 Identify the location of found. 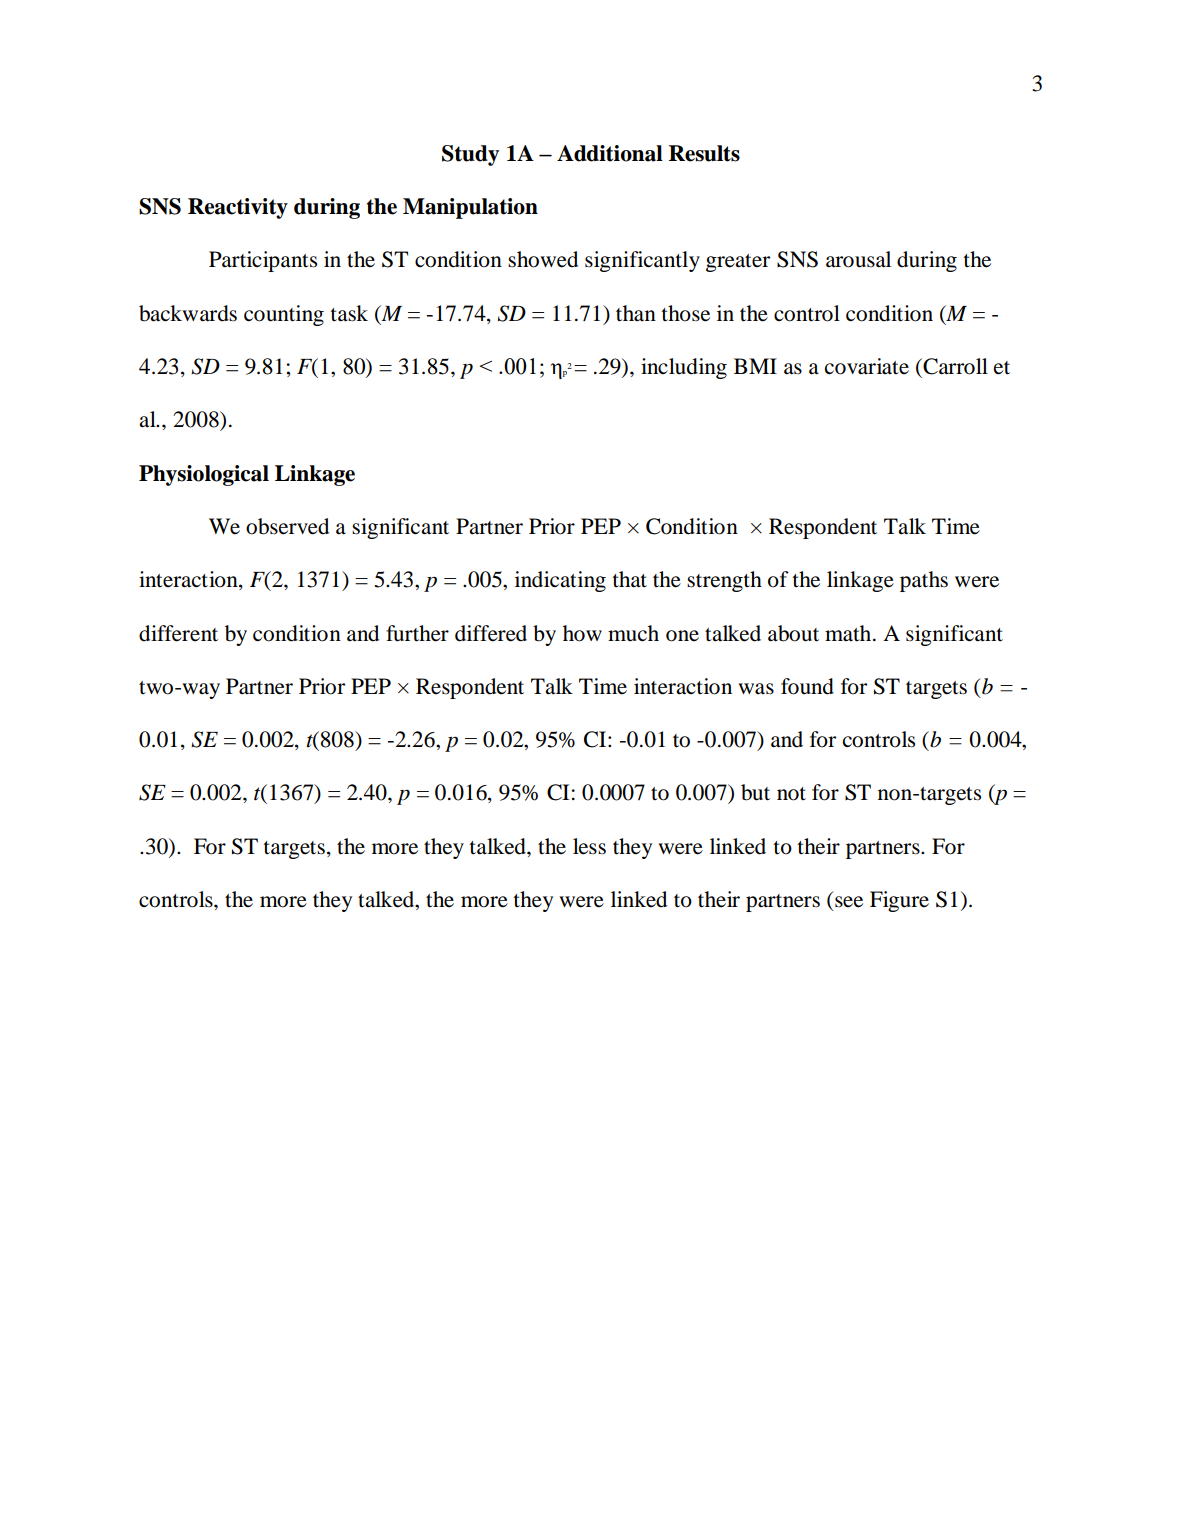
(807, 686).
